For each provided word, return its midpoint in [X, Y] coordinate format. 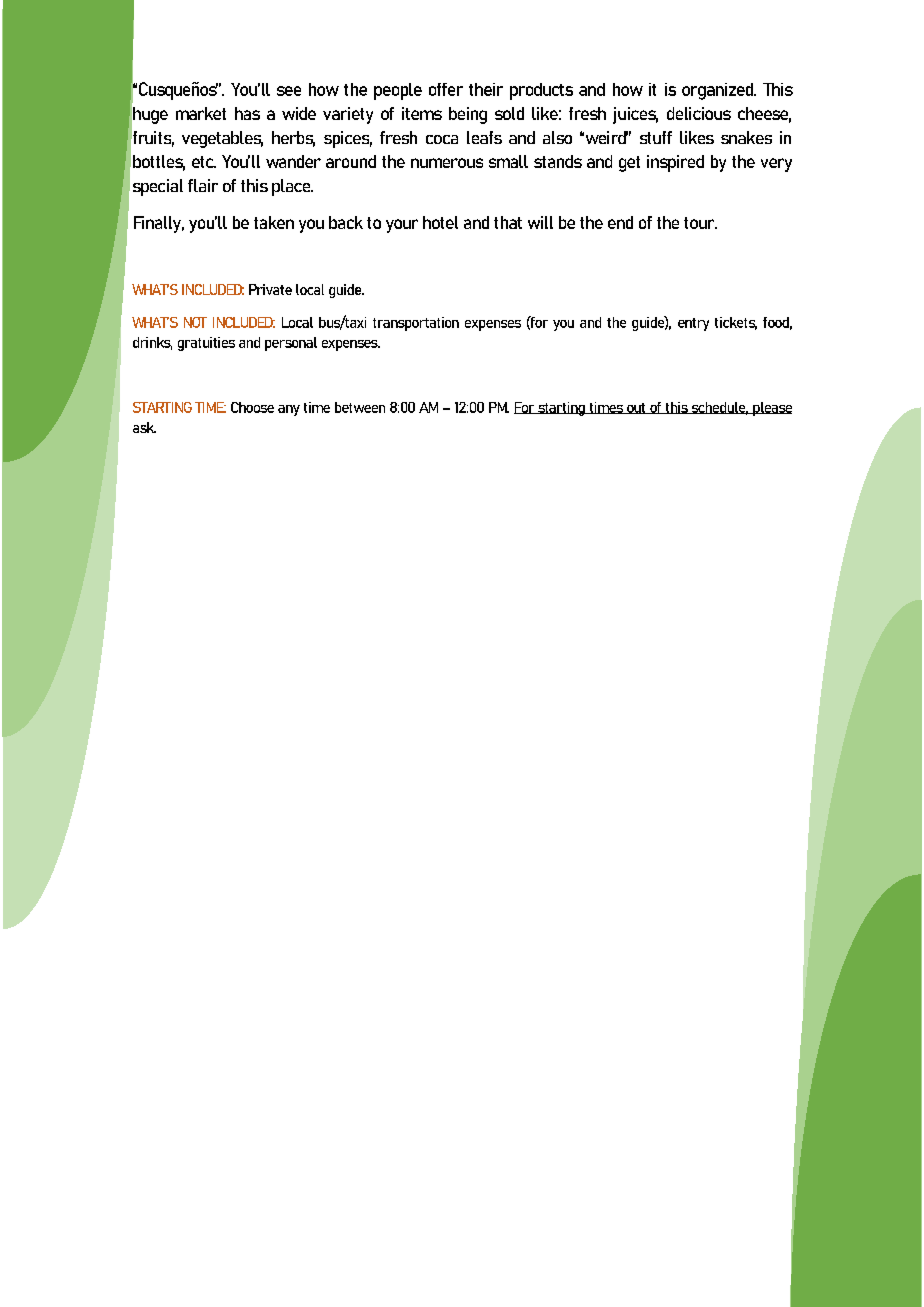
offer [446, 89]
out [636, 408]
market [201, 113]
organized [719, 91]
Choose [252, 407]
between [360, 407]
